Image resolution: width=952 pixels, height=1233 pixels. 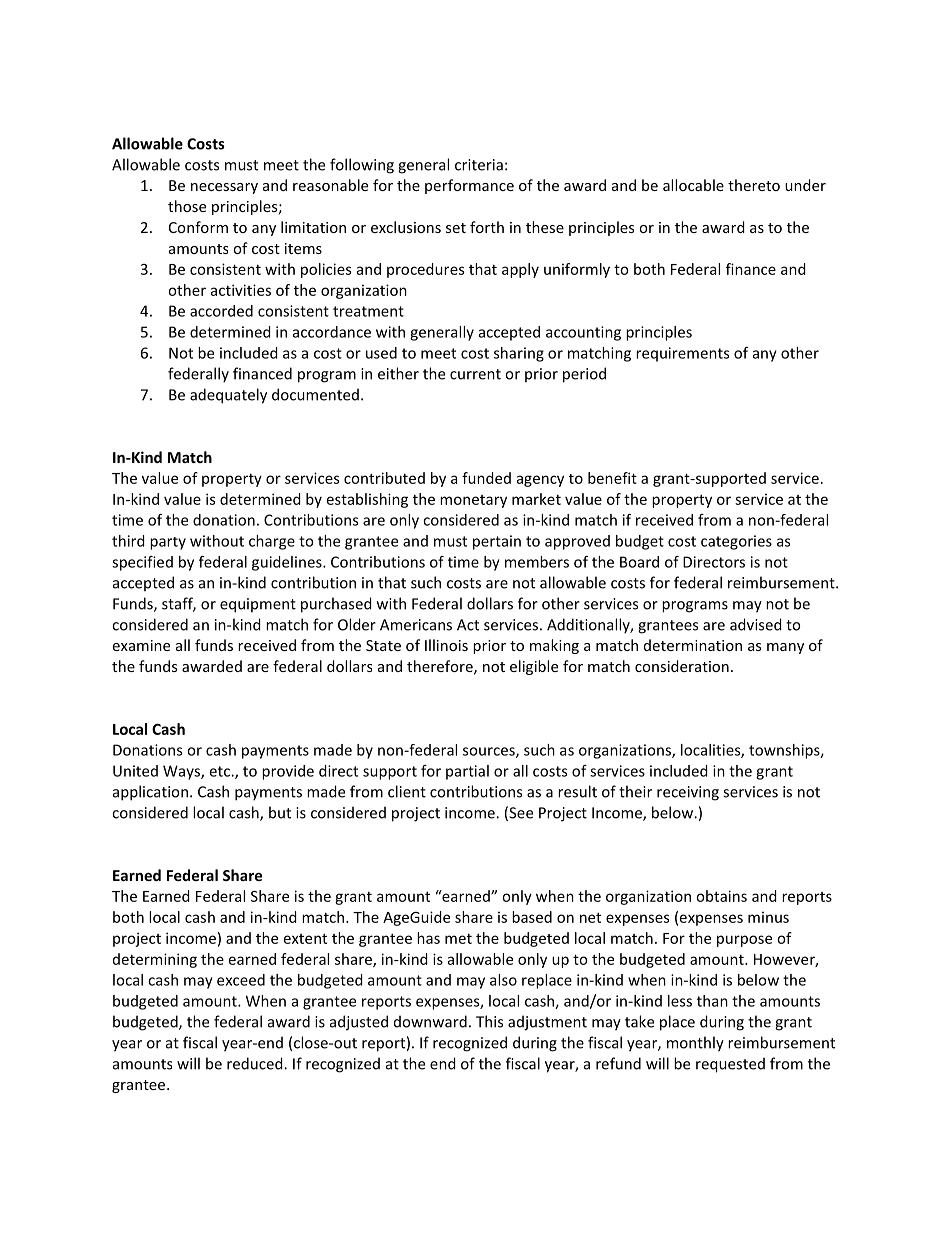 What do you see at coordinates (475, 374) in the page?
I see `current` at bounding box center [475, 374].
